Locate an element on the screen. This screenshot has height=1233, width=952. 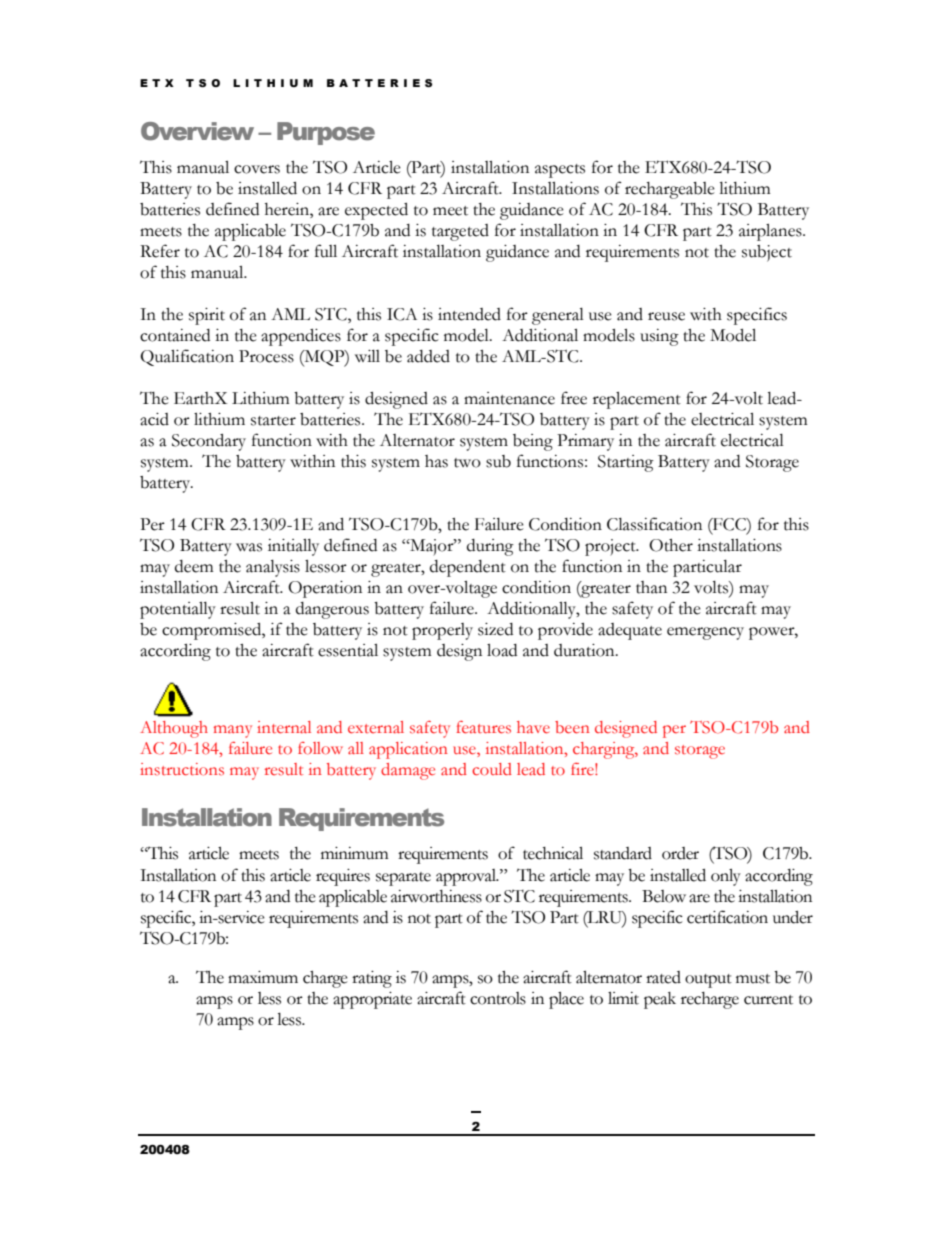
airplanes is located at coordinates (771, 232).
